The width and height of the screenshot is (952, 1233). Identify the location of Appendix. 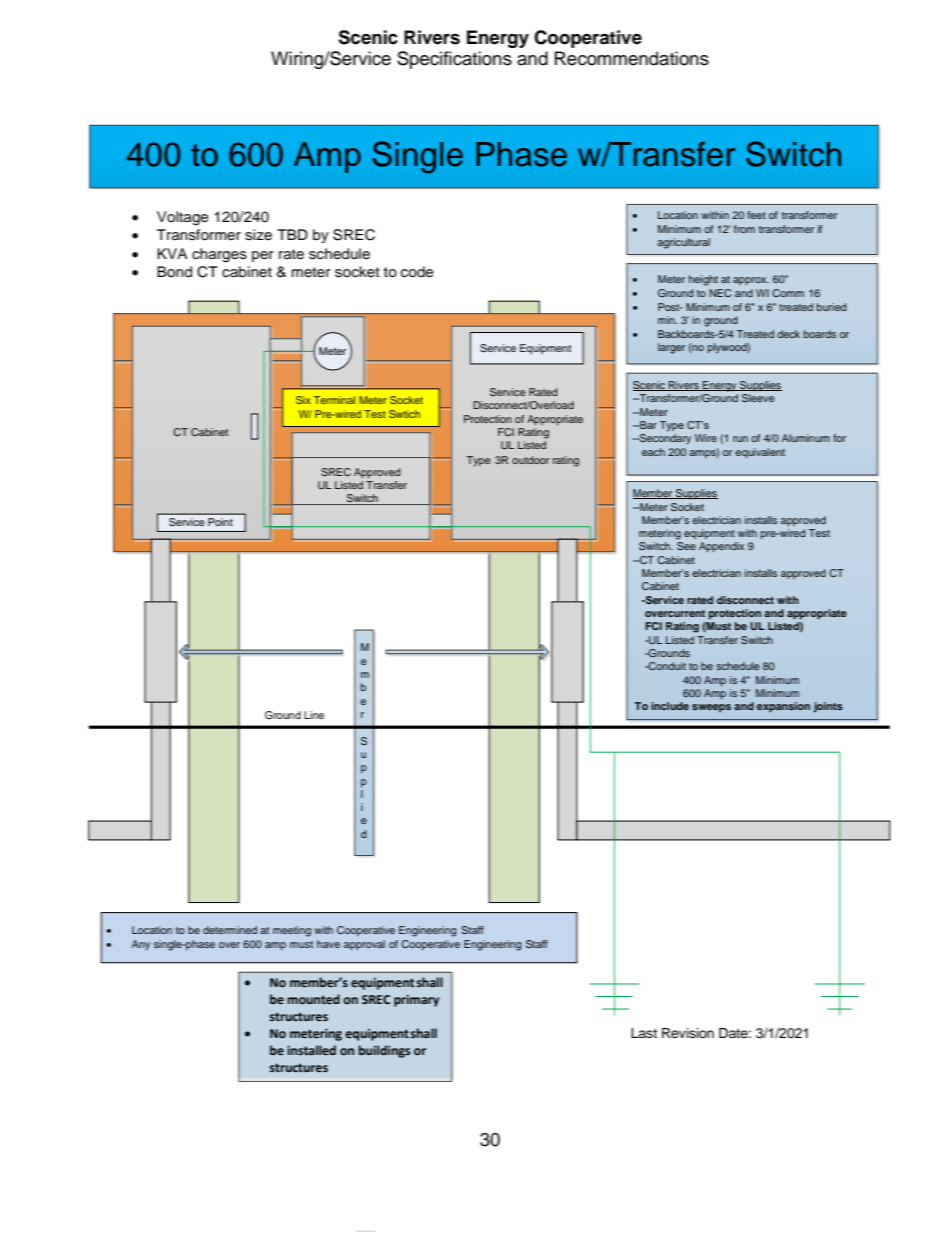
(721, 547).
